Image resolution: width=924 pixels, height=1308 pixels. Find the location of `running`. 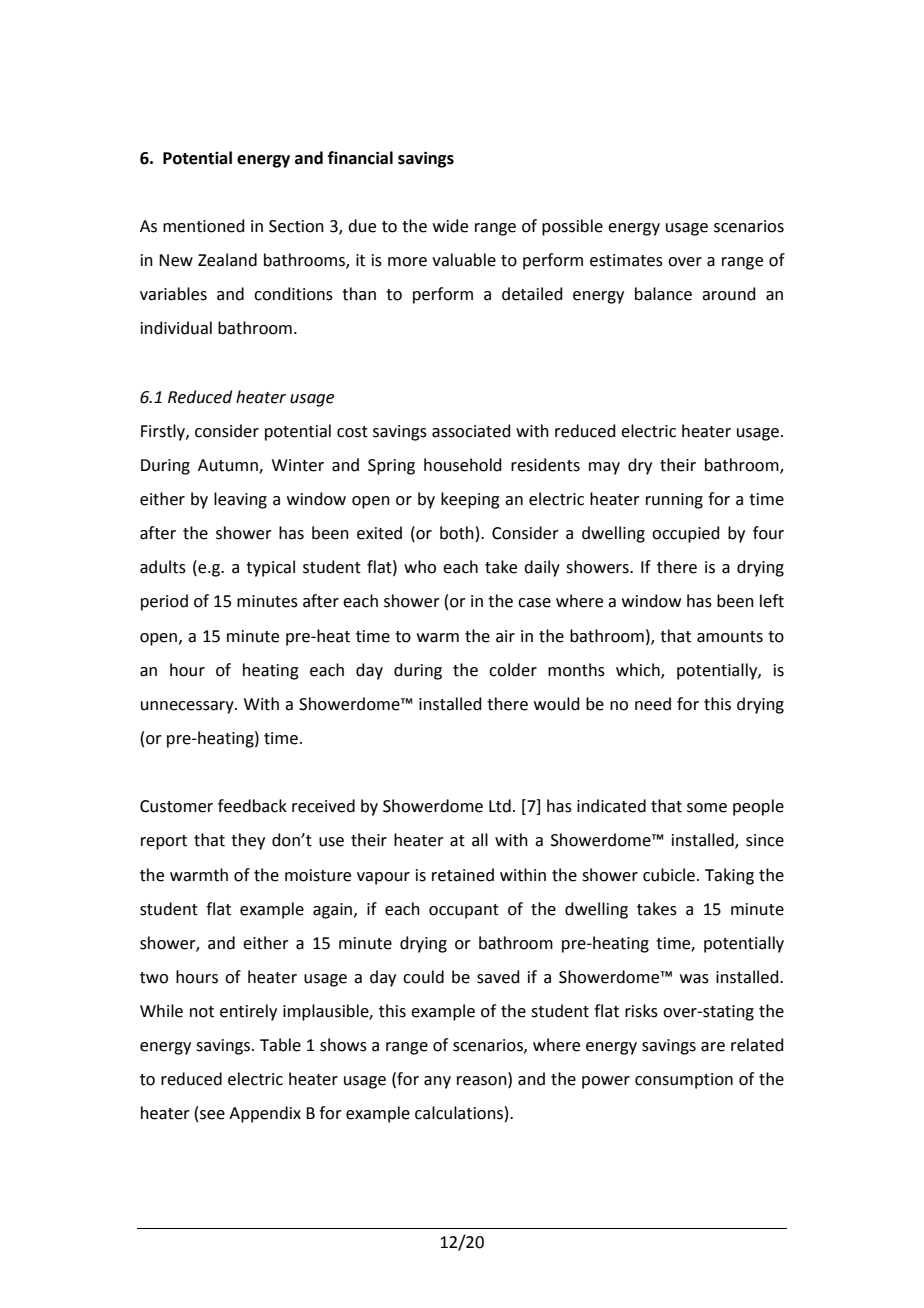

running is located at coordinates (674, 501).
